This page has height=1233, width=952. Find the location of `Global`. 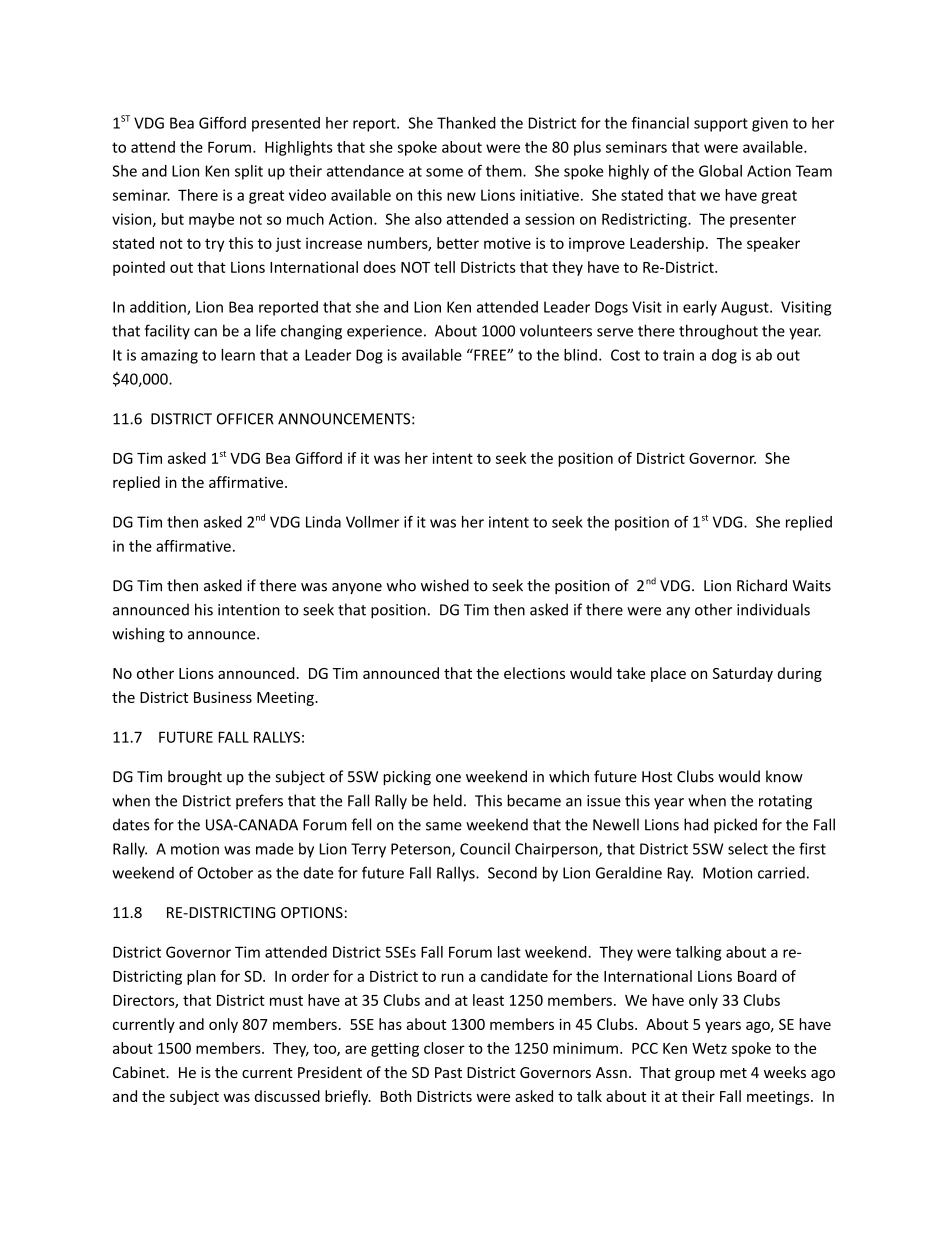

Global is located at coordinates (720, 171).
